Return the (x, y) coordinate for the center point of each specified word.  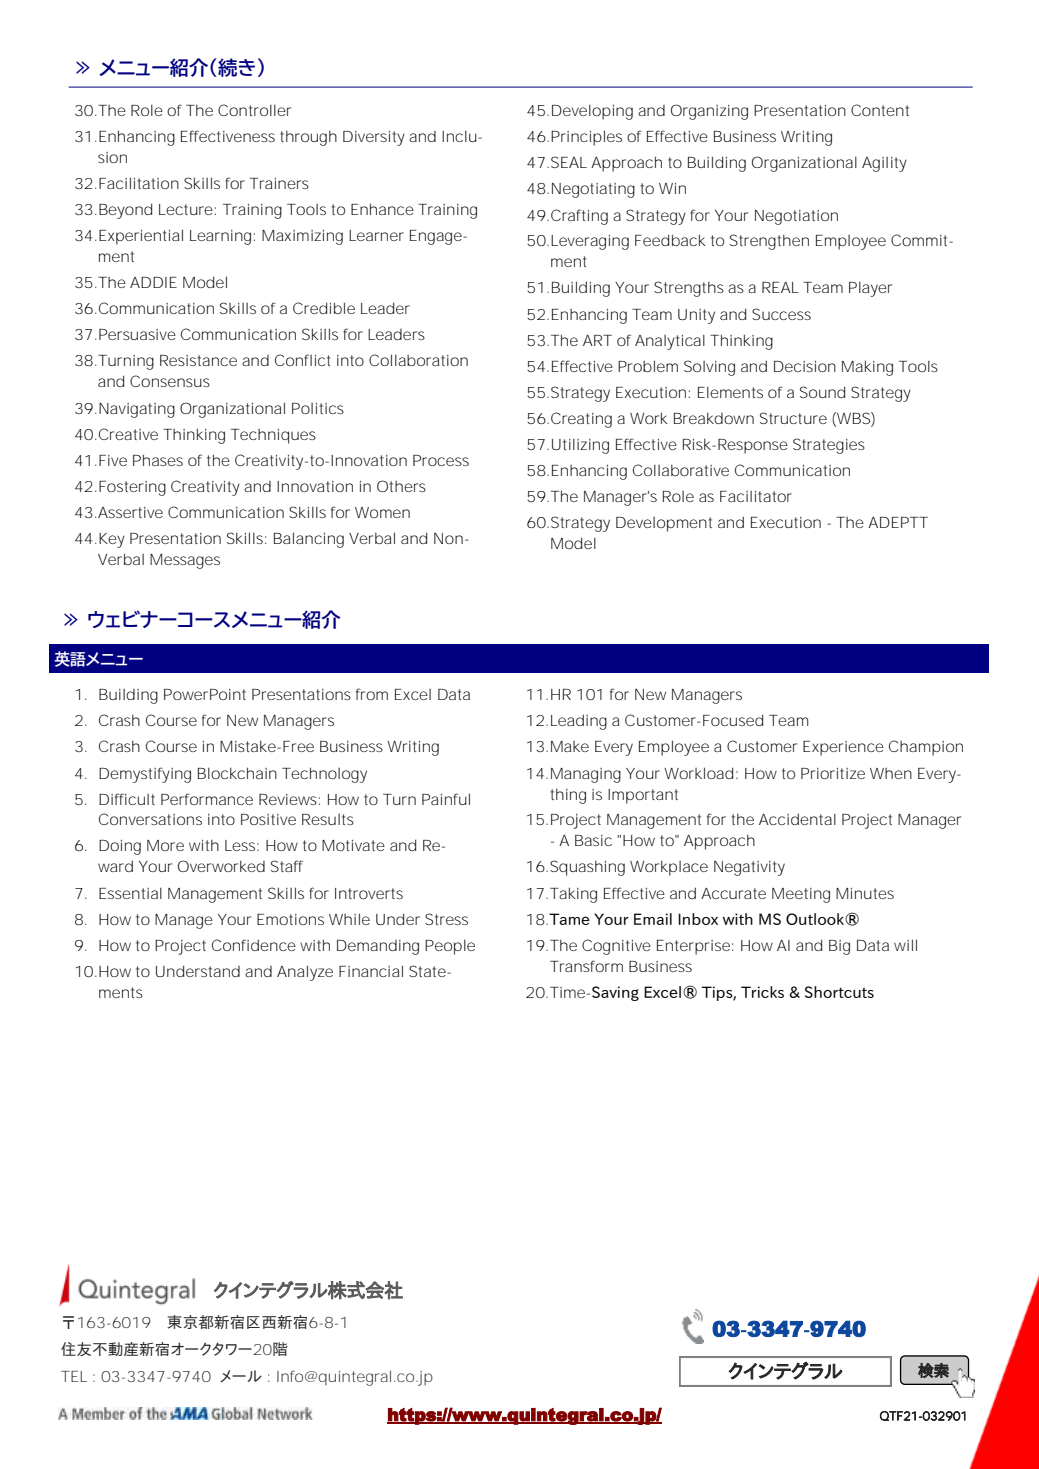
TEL (74, 1376)
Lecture (186, 209)
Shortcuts (839, 992)
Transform (586, 966)
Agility (884, 164)
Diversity (374, 138)
